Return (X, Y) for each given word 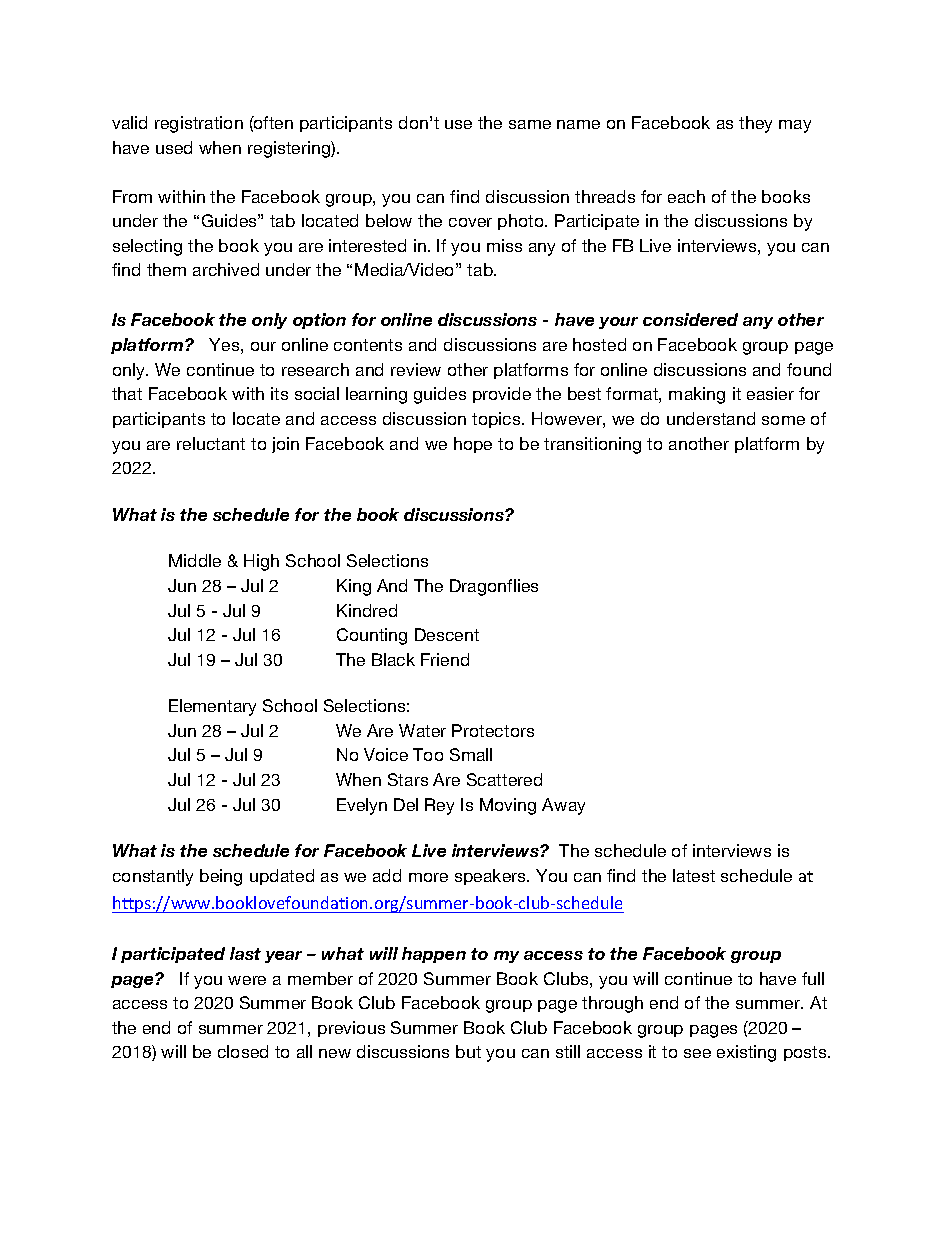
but (468, 1051)
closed (243, 1051)
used (174, 147)
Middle (195, 560)
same (530, 124)
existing (746, 1053)
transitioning (592, 445)
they (755, 124)
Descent (447, 634)
